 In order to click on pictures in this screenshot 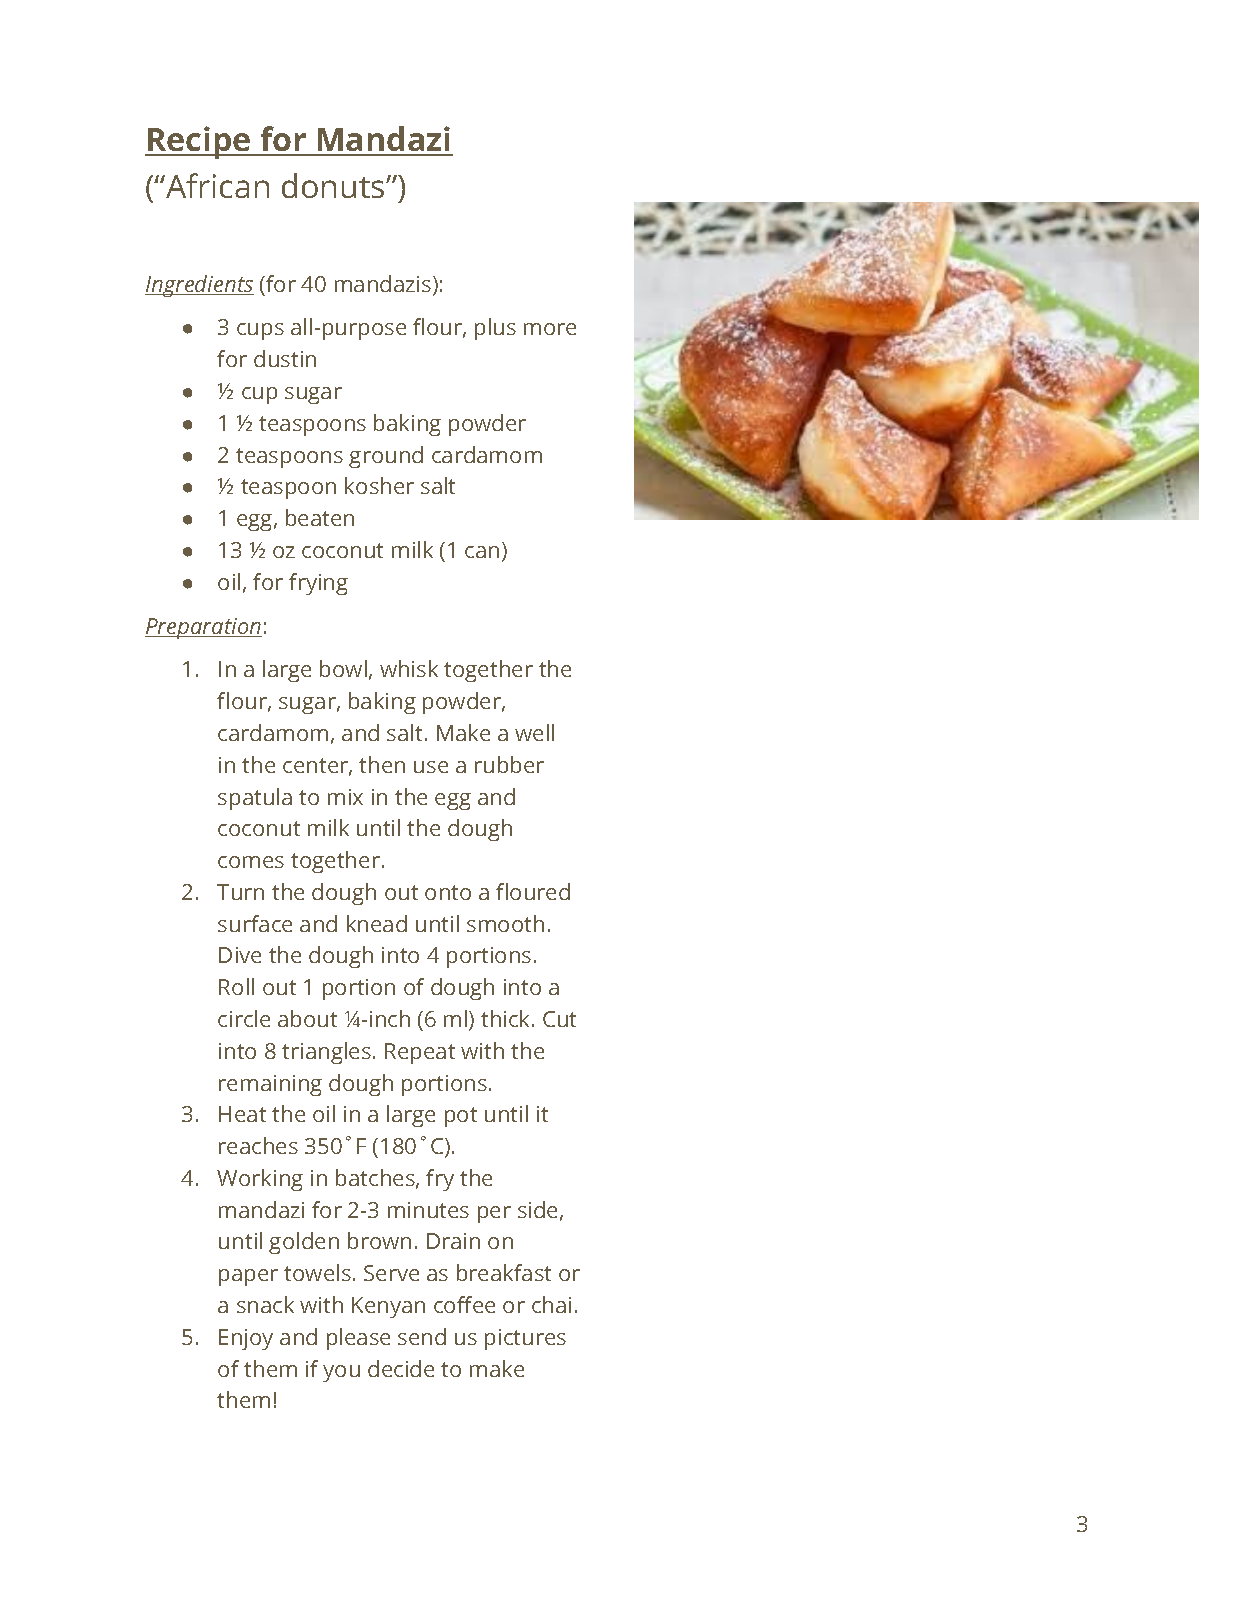, I will do `click(525, 1339)`.
